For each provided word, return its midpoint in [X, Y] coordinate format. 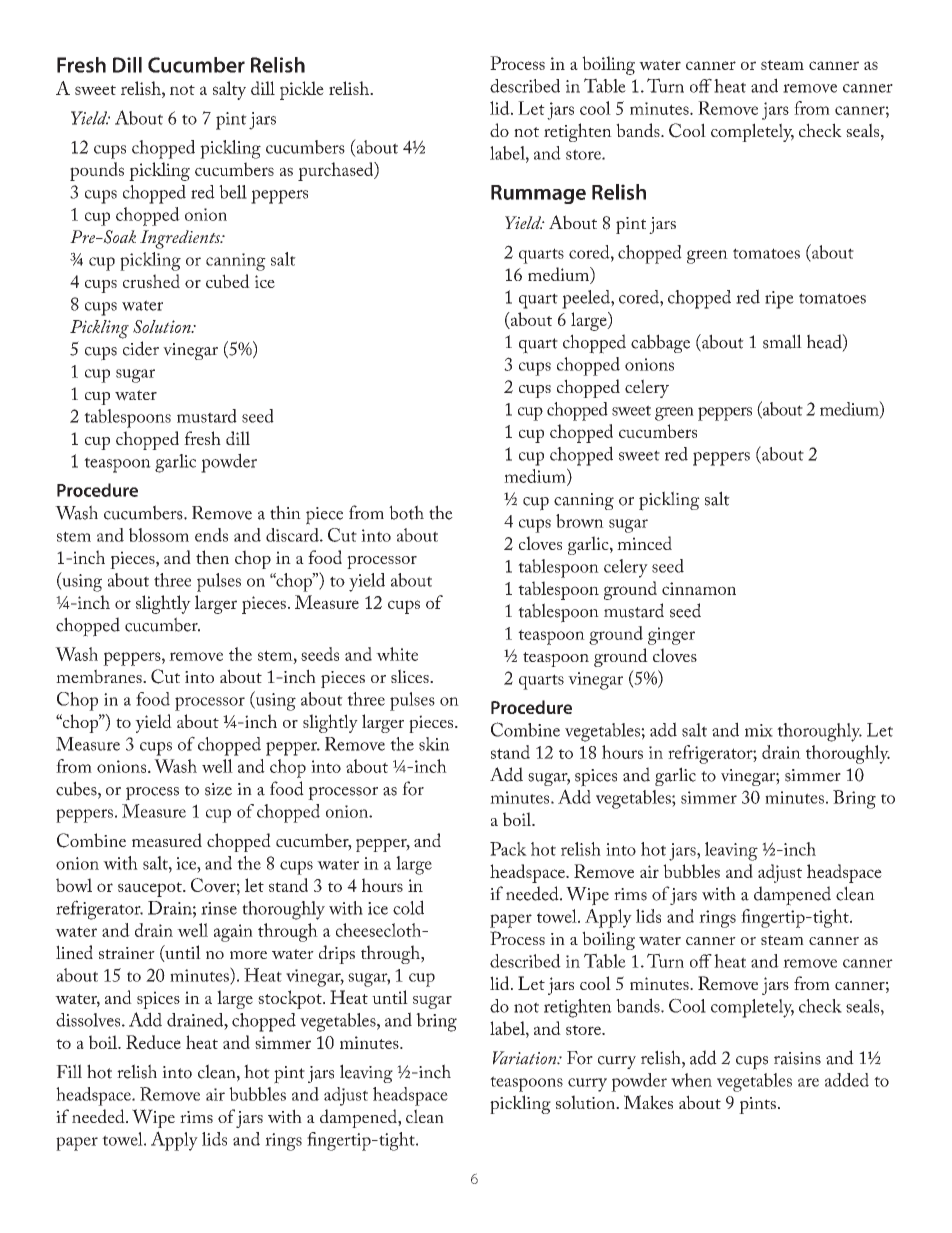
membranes [100, 676]
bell [233, 192]
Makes [648, 1102]
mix [759, 730]
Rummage [538, 194]
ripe [779, 300]
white [397, 654]
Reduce [153, 1042]
